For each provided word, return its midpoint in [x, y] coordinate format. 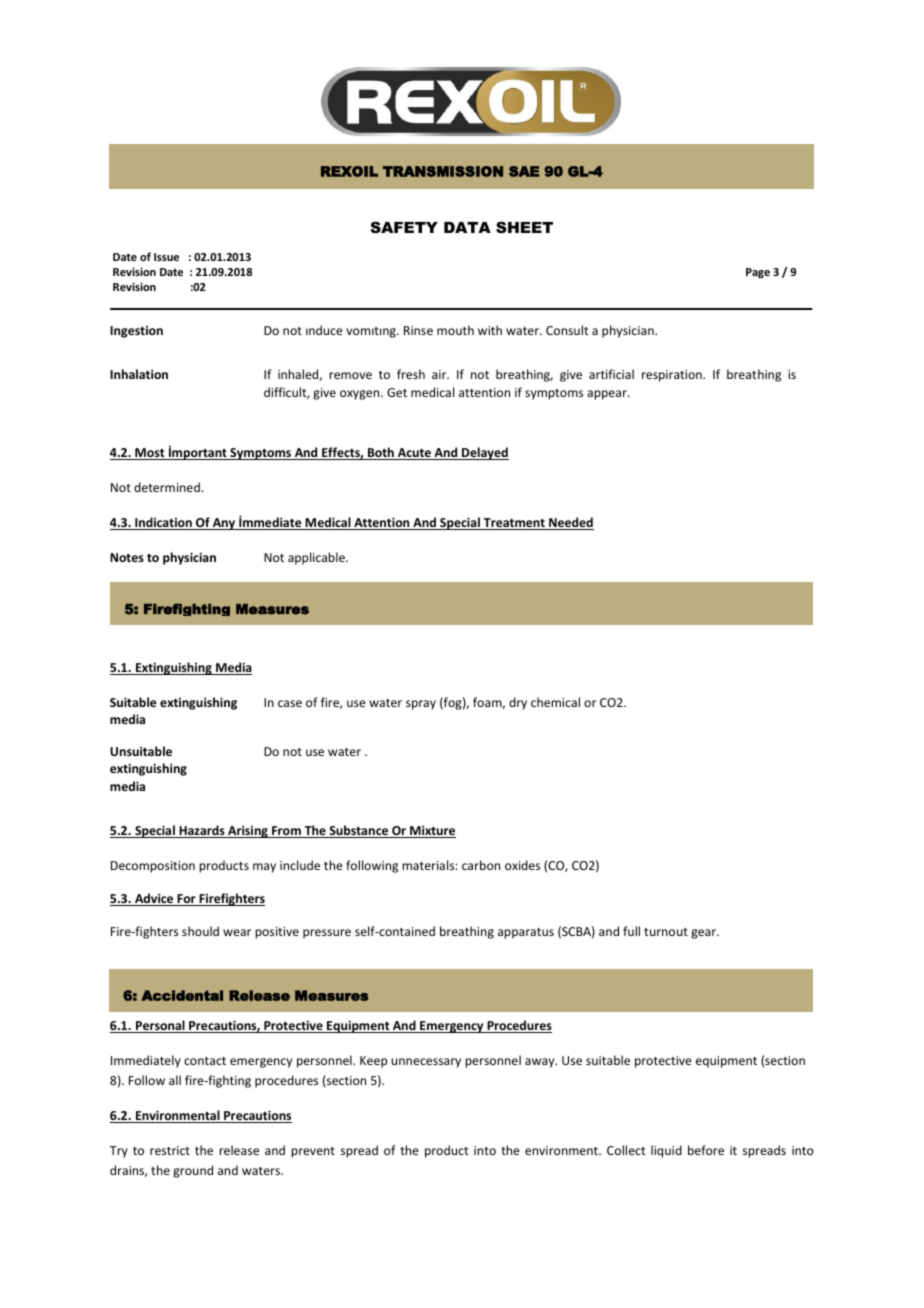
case [290, 703]
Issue [166, 257]
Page [758, 273]
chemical [555, 702]
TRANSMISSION [443, 171]
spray [421, 705]
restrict [170, 1150]
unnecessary [426, 1063]
